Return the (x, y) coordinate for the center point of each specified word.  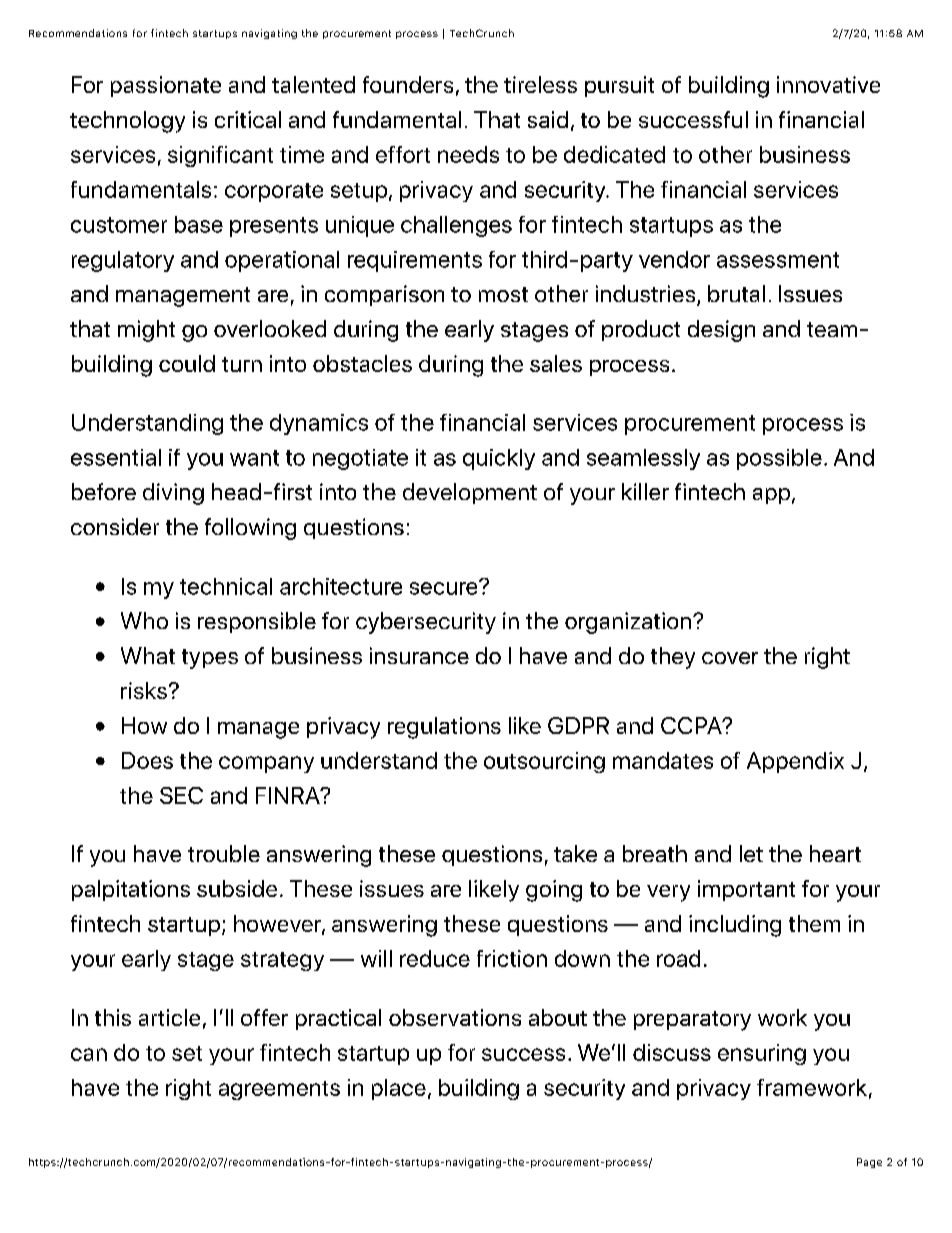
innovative (828, 84)
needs (468, 154)
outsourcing (544, 762)
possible (779, 459)
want (254, 458)
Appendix (795, 762)
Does (147, 760)
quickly (499, 459)
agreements (279, 1090)
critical (248, 119)
